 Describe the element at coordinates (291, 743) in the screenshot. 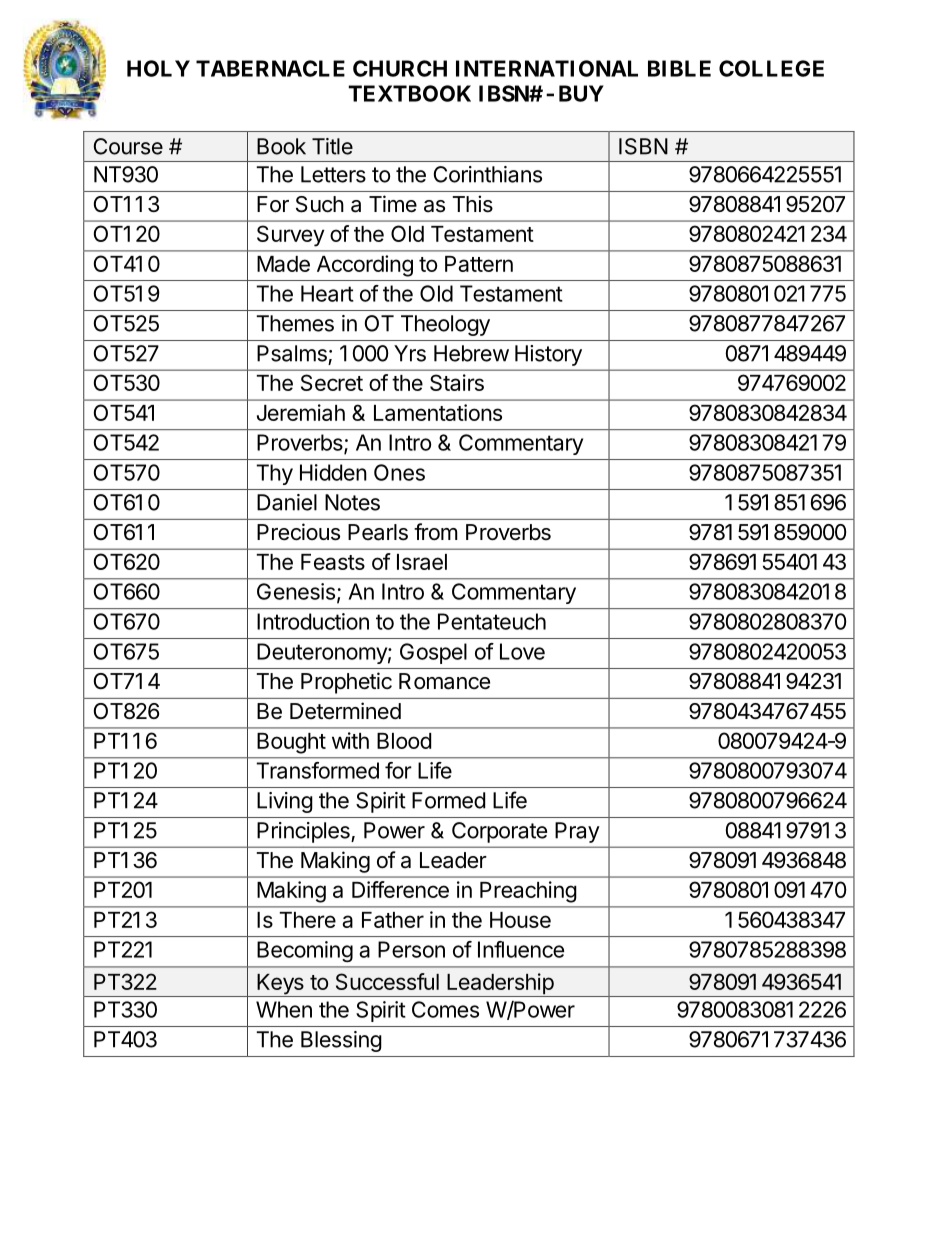

I see `Bought` at that location.
